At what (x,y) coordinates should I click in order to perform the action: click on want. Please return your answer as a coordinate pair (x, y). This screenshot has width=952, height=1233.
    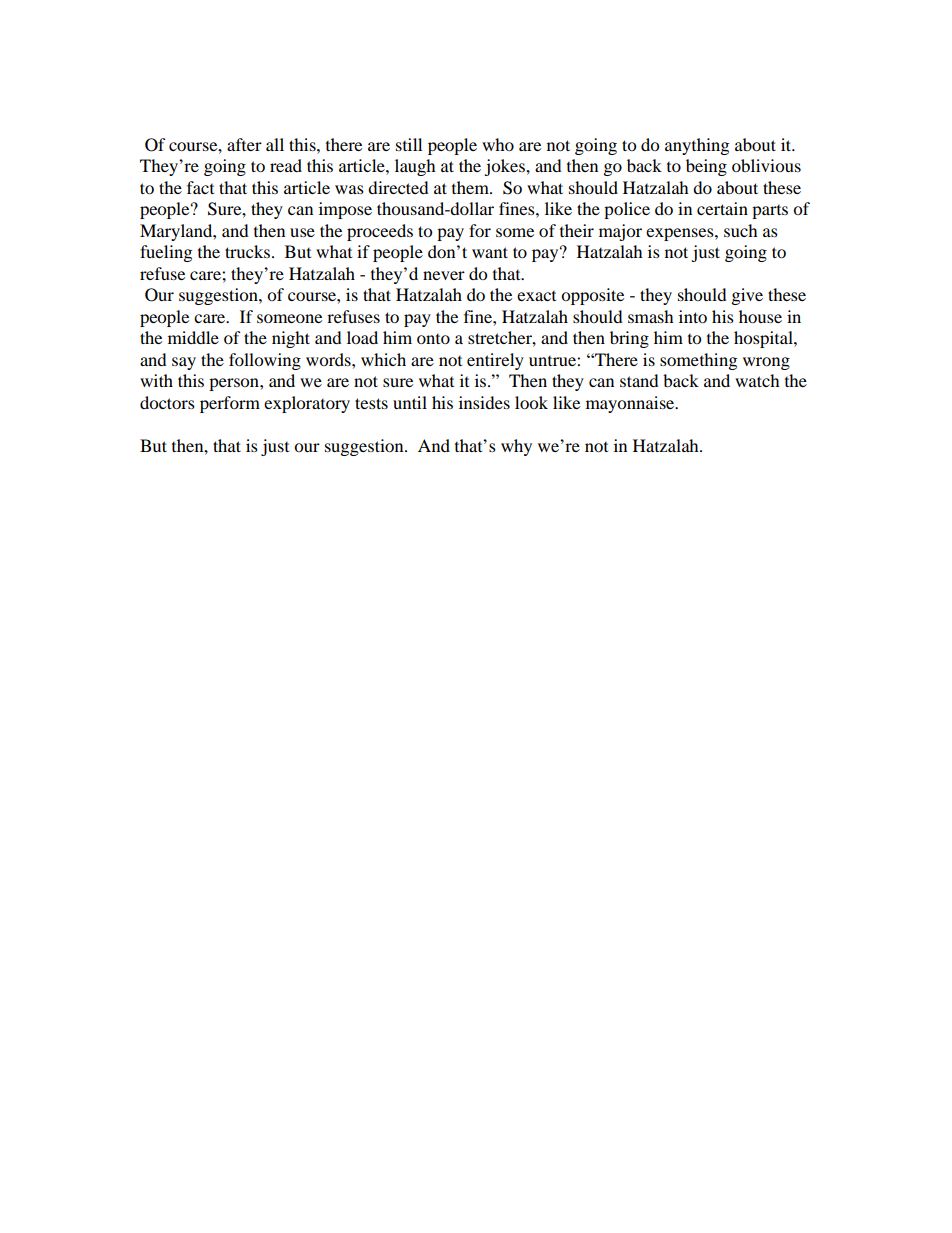
    Looking at the image, I should click on (490, 252).
